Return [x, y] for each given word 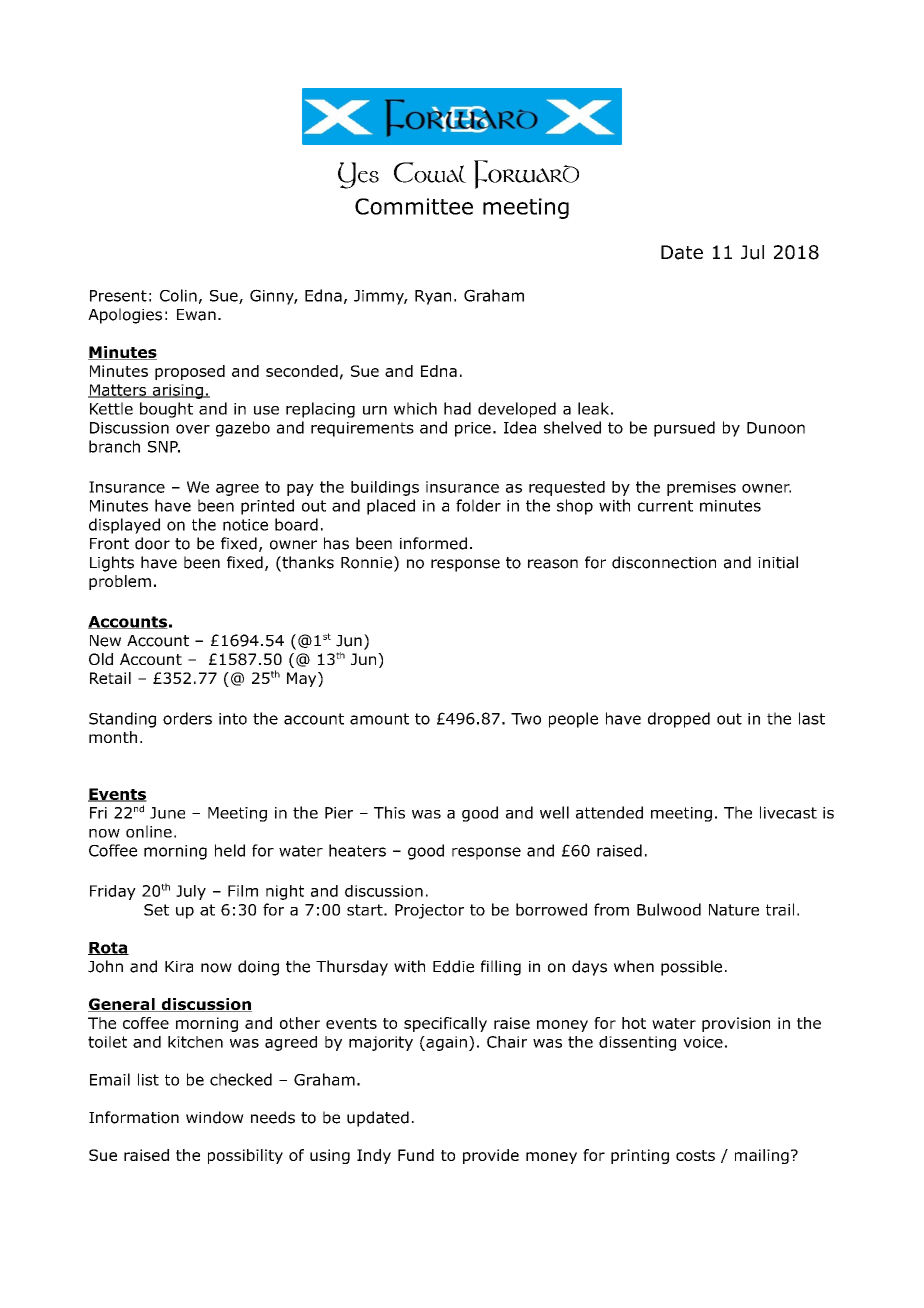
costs [695, 1155]
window [215, 1117]
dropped [679, 720]
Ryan [433, 297]
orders [187, 718]
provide [491, 1156]
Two [526, 719]
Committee [414, 206]
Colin [178, 295]
